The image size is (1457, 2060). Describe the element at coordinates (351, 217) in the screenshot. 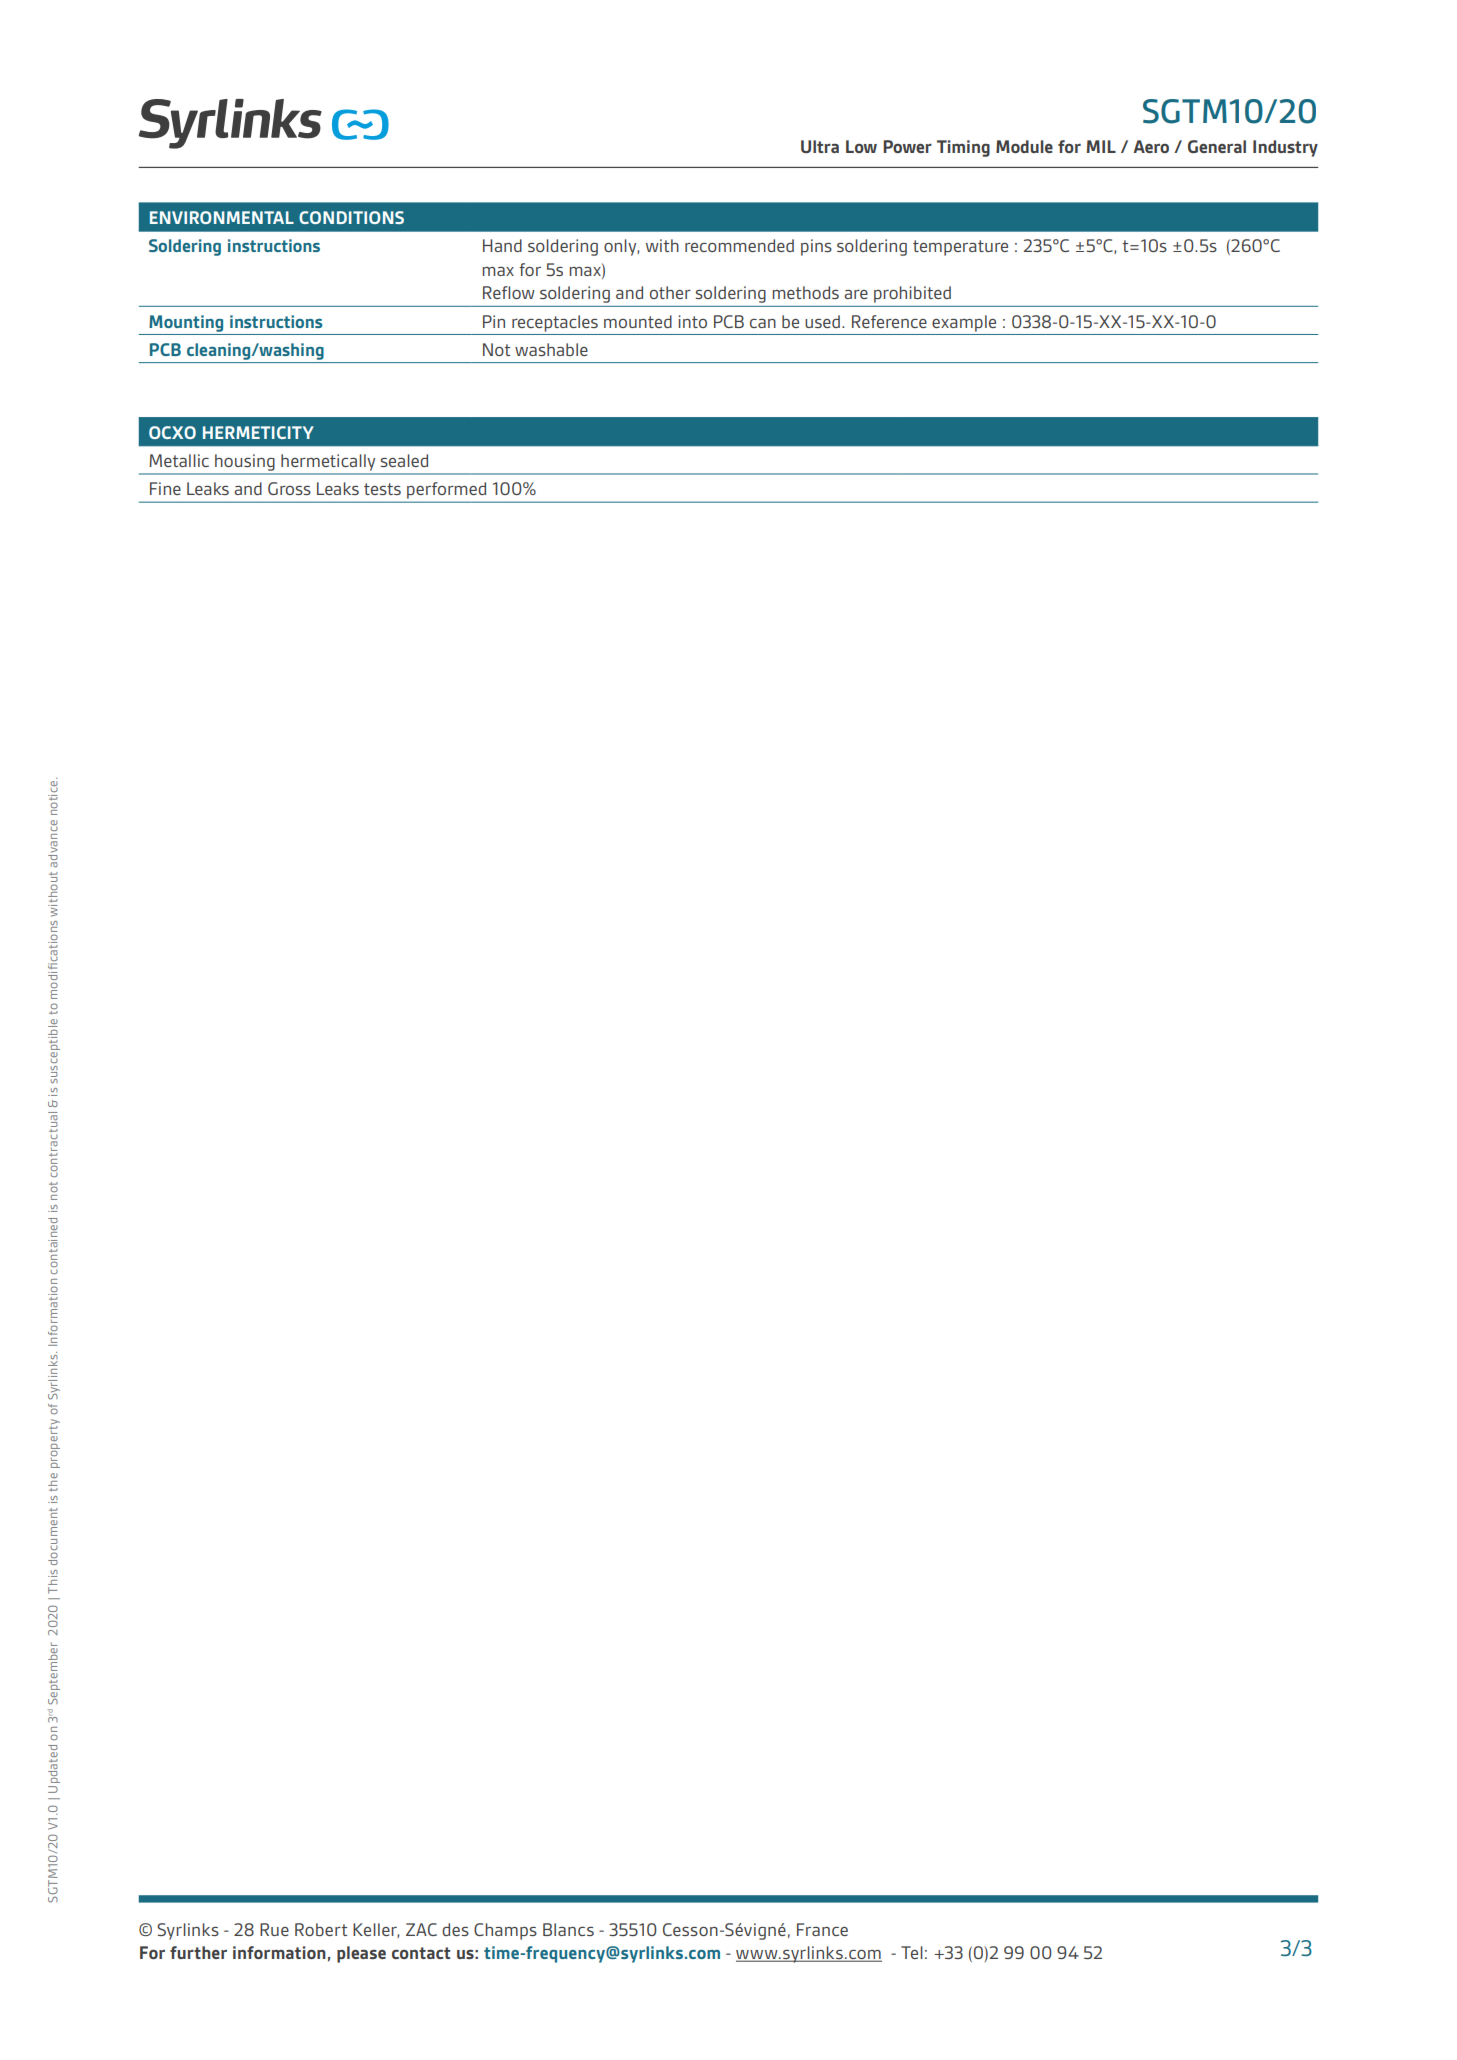

I see `CONDITIONS` at that location.
